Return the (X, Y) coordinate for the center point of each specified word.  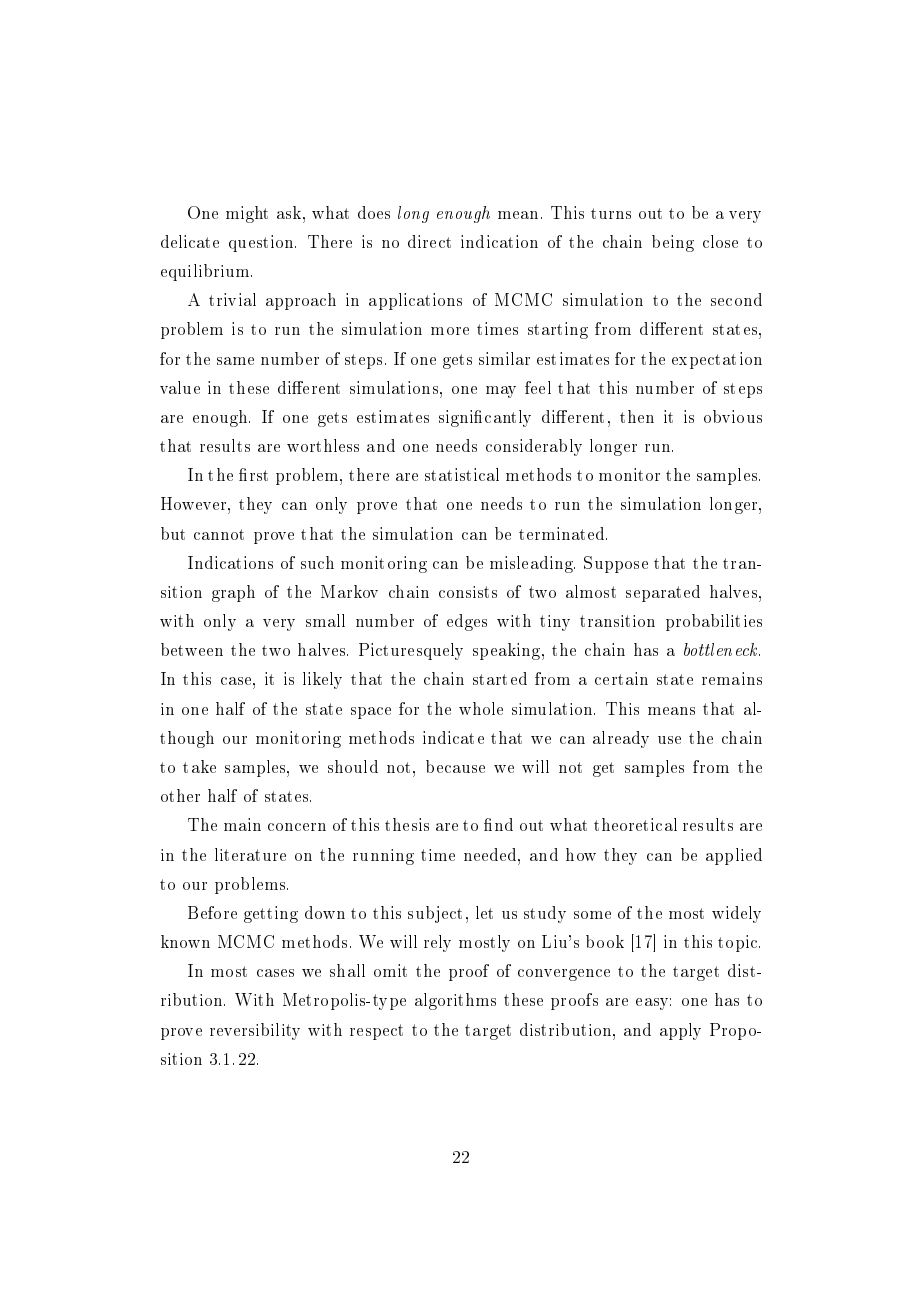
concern (297, 827)
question (262, 243)
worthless (323, 445)
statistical (462, 474)
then (637, 416)
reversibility (255, 1031)
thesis (407, 824)
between (192, 649)
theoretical (635, 824)
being (673, 243)
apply (680, 1031)
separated (663, 593)
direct (429, 241)
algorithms (455, 1001)
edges (467, 622)
